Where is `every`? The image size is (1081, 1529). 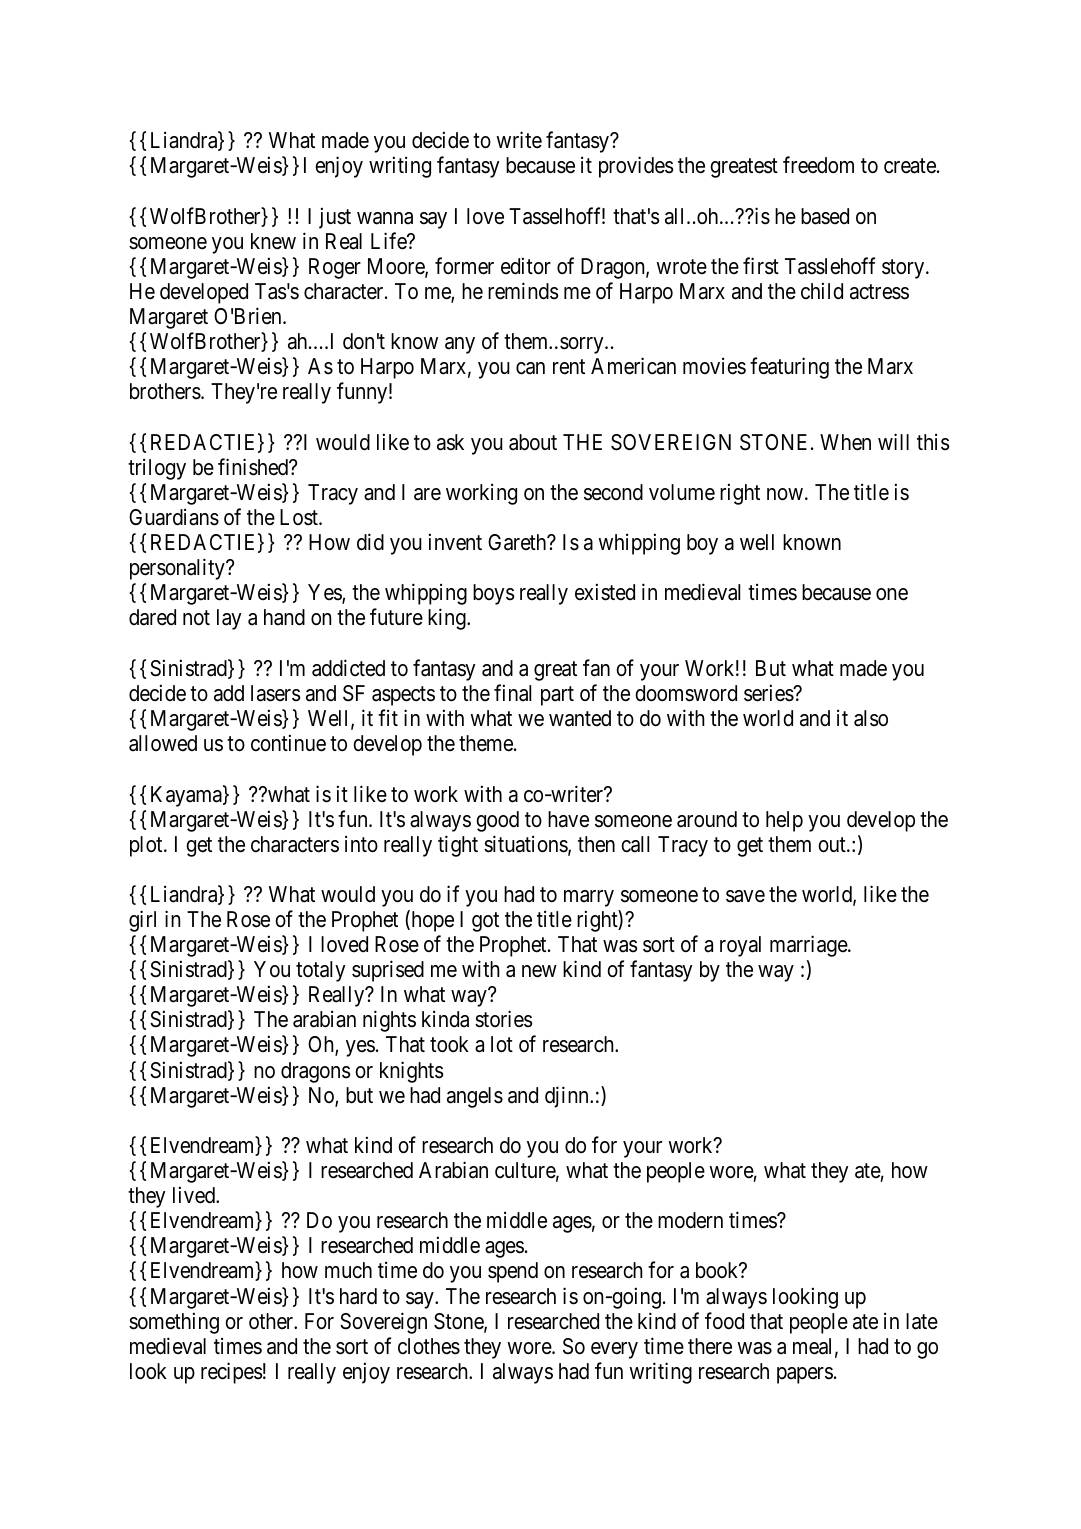 every is located at coordinates (614, 1350).
